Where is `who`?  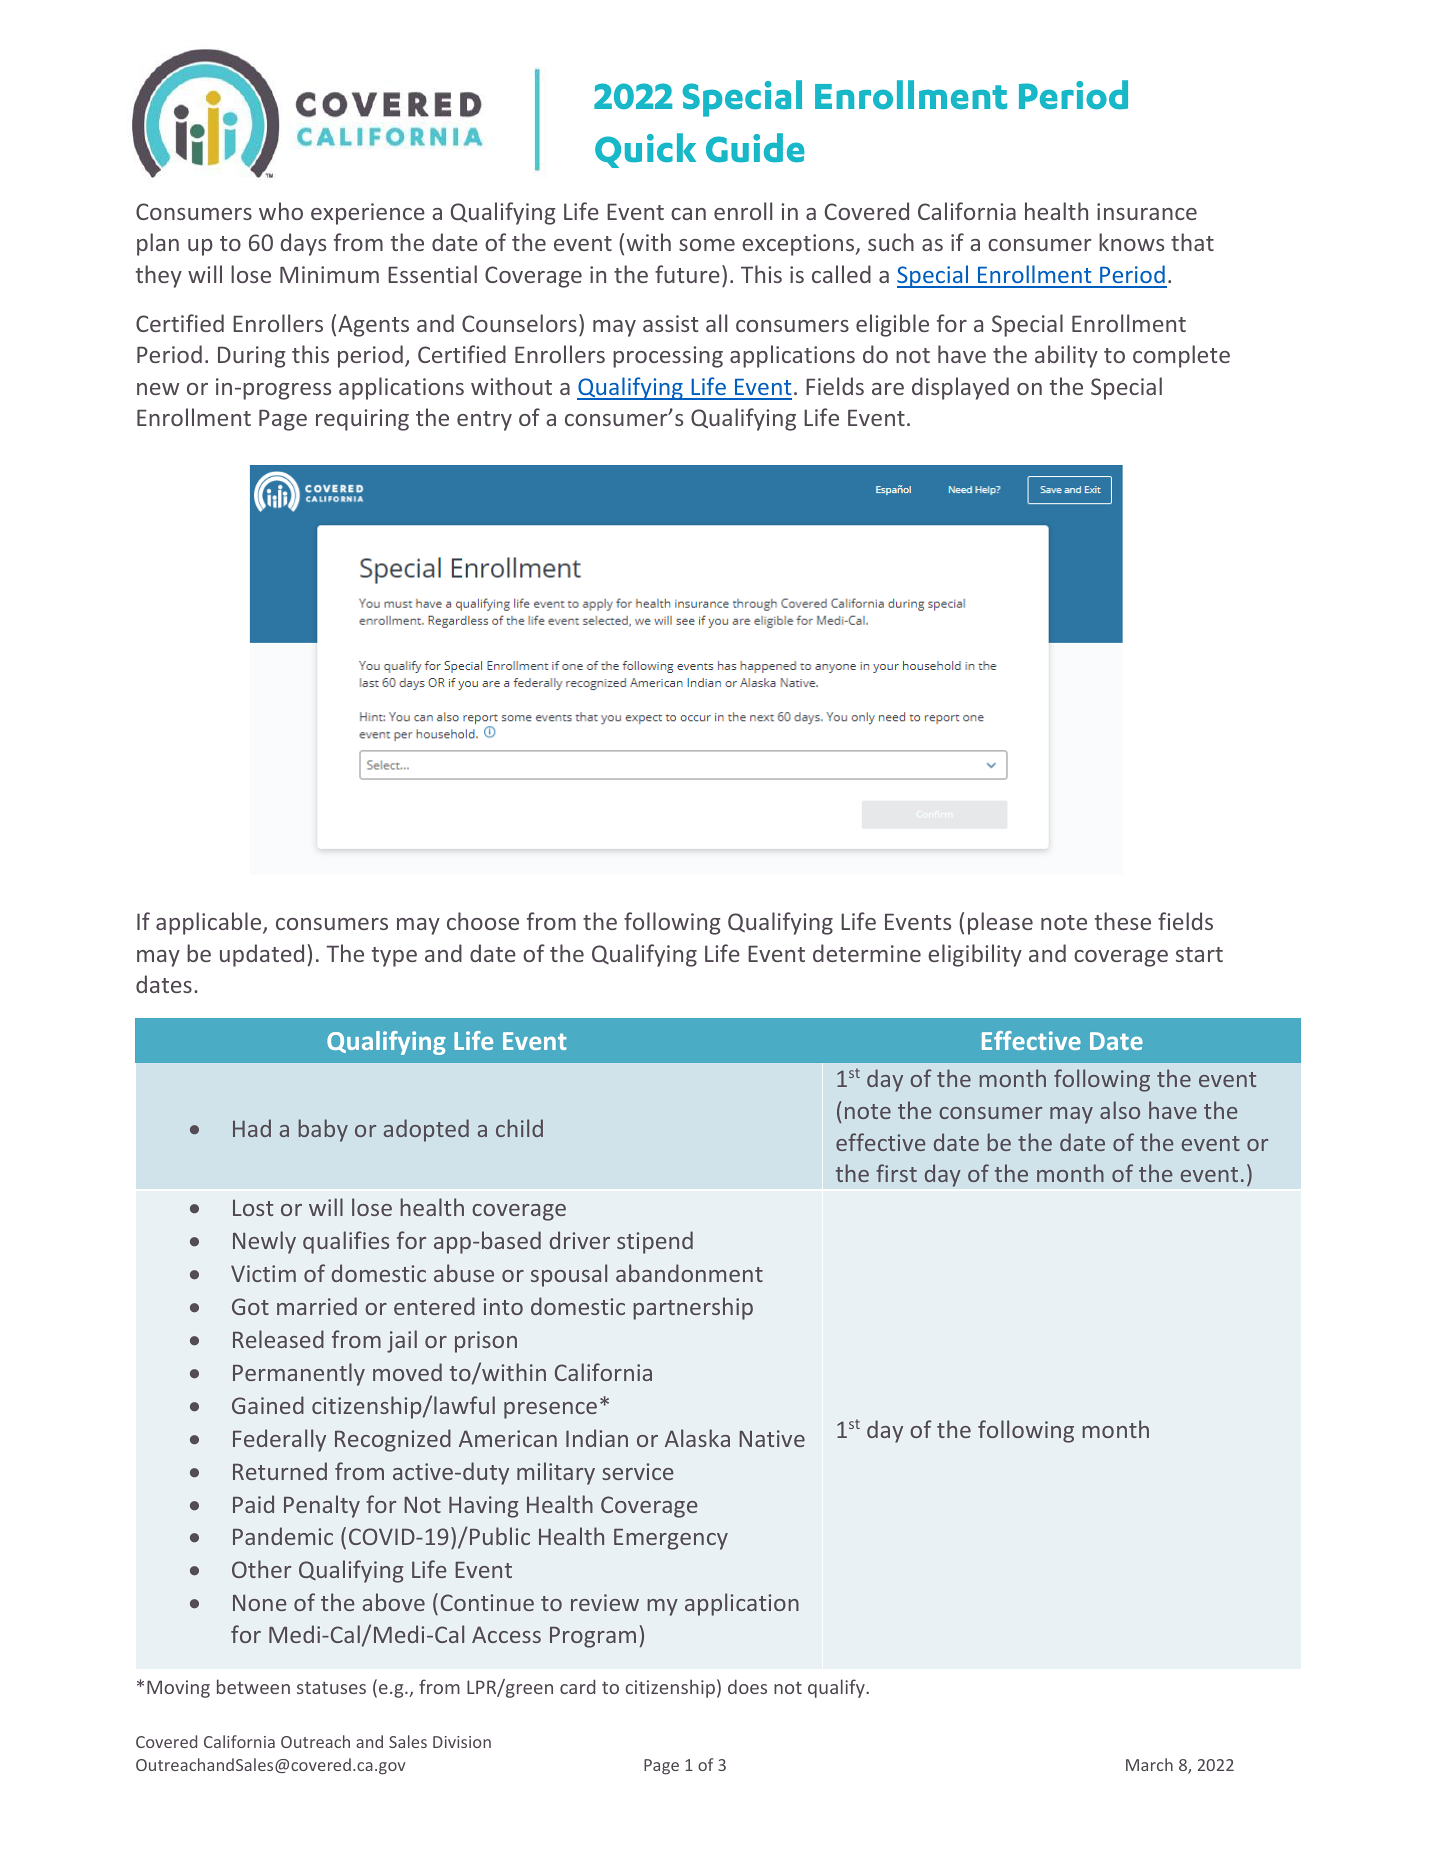 who is located at coordinates (281, 211).
